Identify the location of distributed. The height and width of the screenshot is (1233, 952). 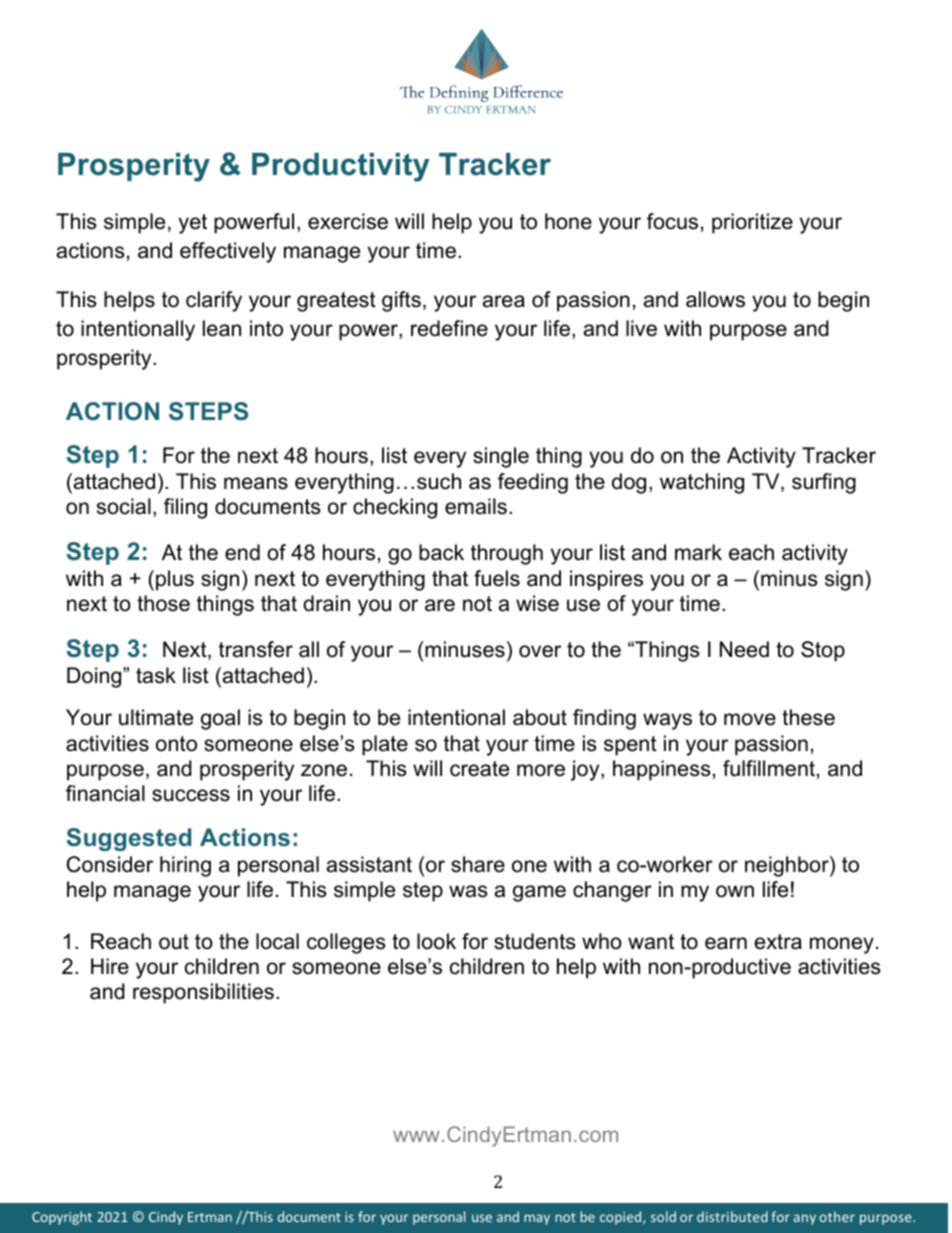
(732, 1216).
